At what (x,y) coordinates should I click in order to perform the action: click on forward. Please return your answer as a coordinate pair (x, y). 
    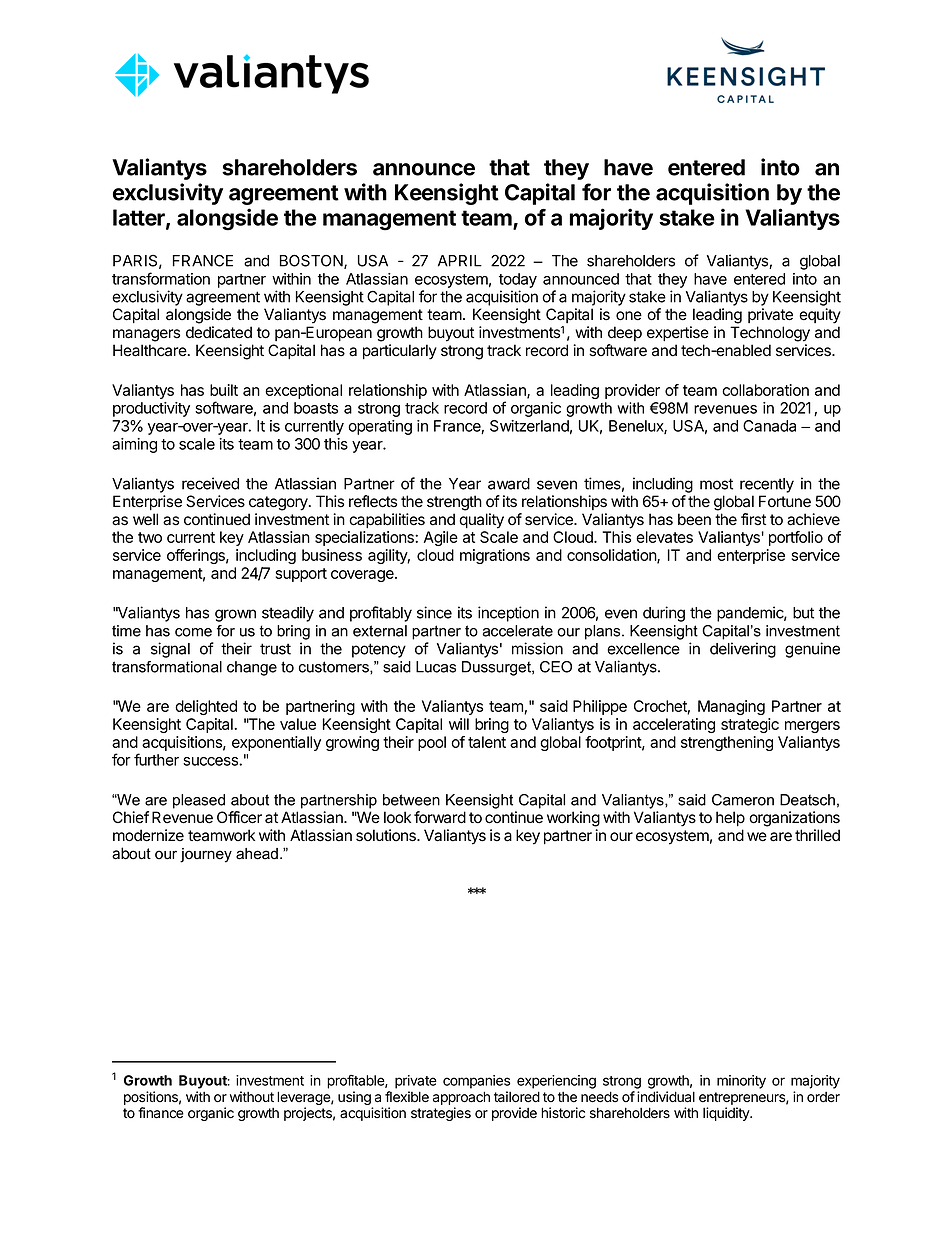
    Looking at the image, I should click on (440, 817).
